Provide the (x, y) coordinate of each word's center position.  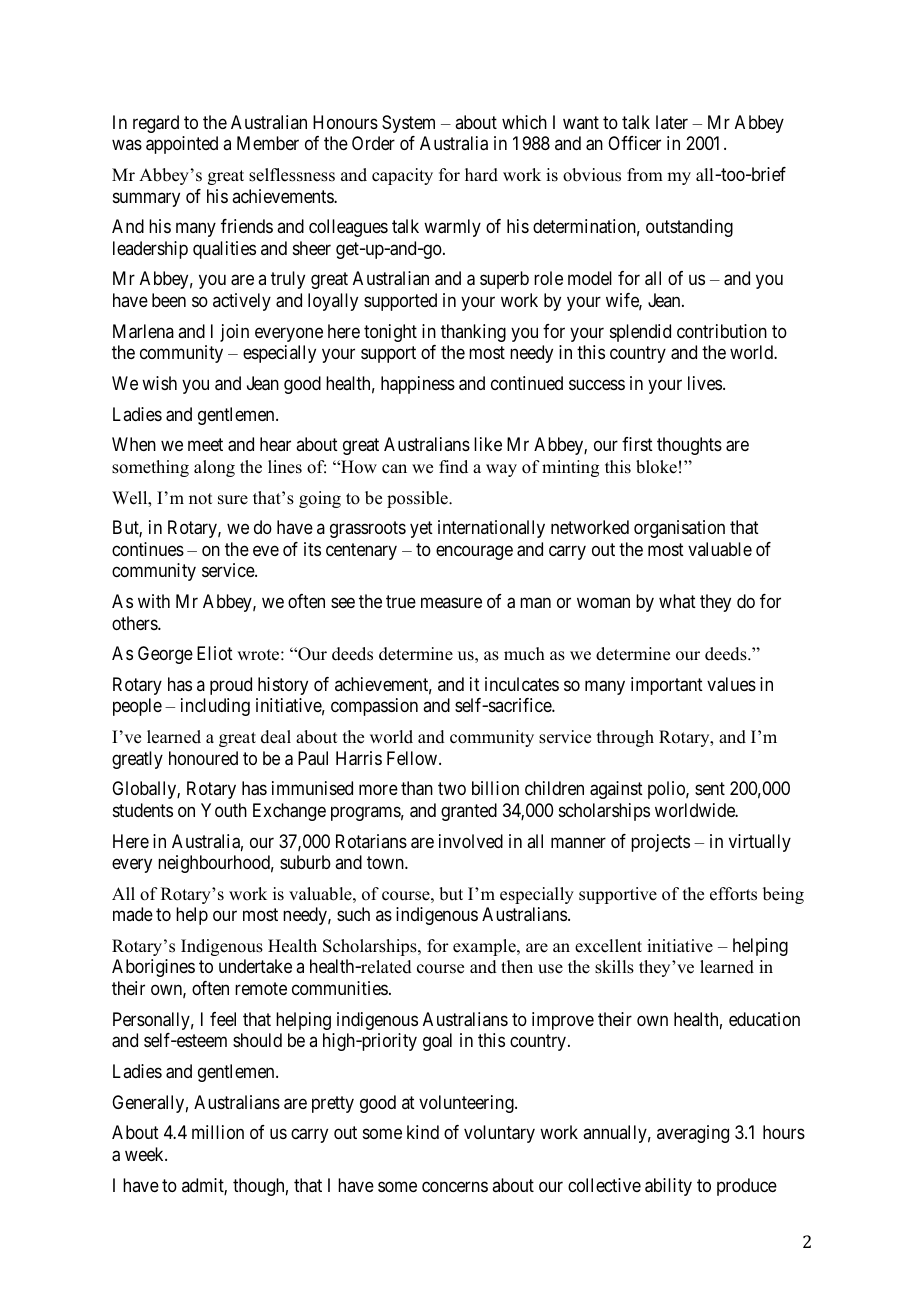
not (200, 499)
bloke (656, 467)
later (672, 122)
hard (481, 175)
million (218, 1132)
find (453, 467)
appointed (182, 145)
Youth (224, 810)
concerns (455, 1186)
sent (710, 789)
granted (469, 812)
